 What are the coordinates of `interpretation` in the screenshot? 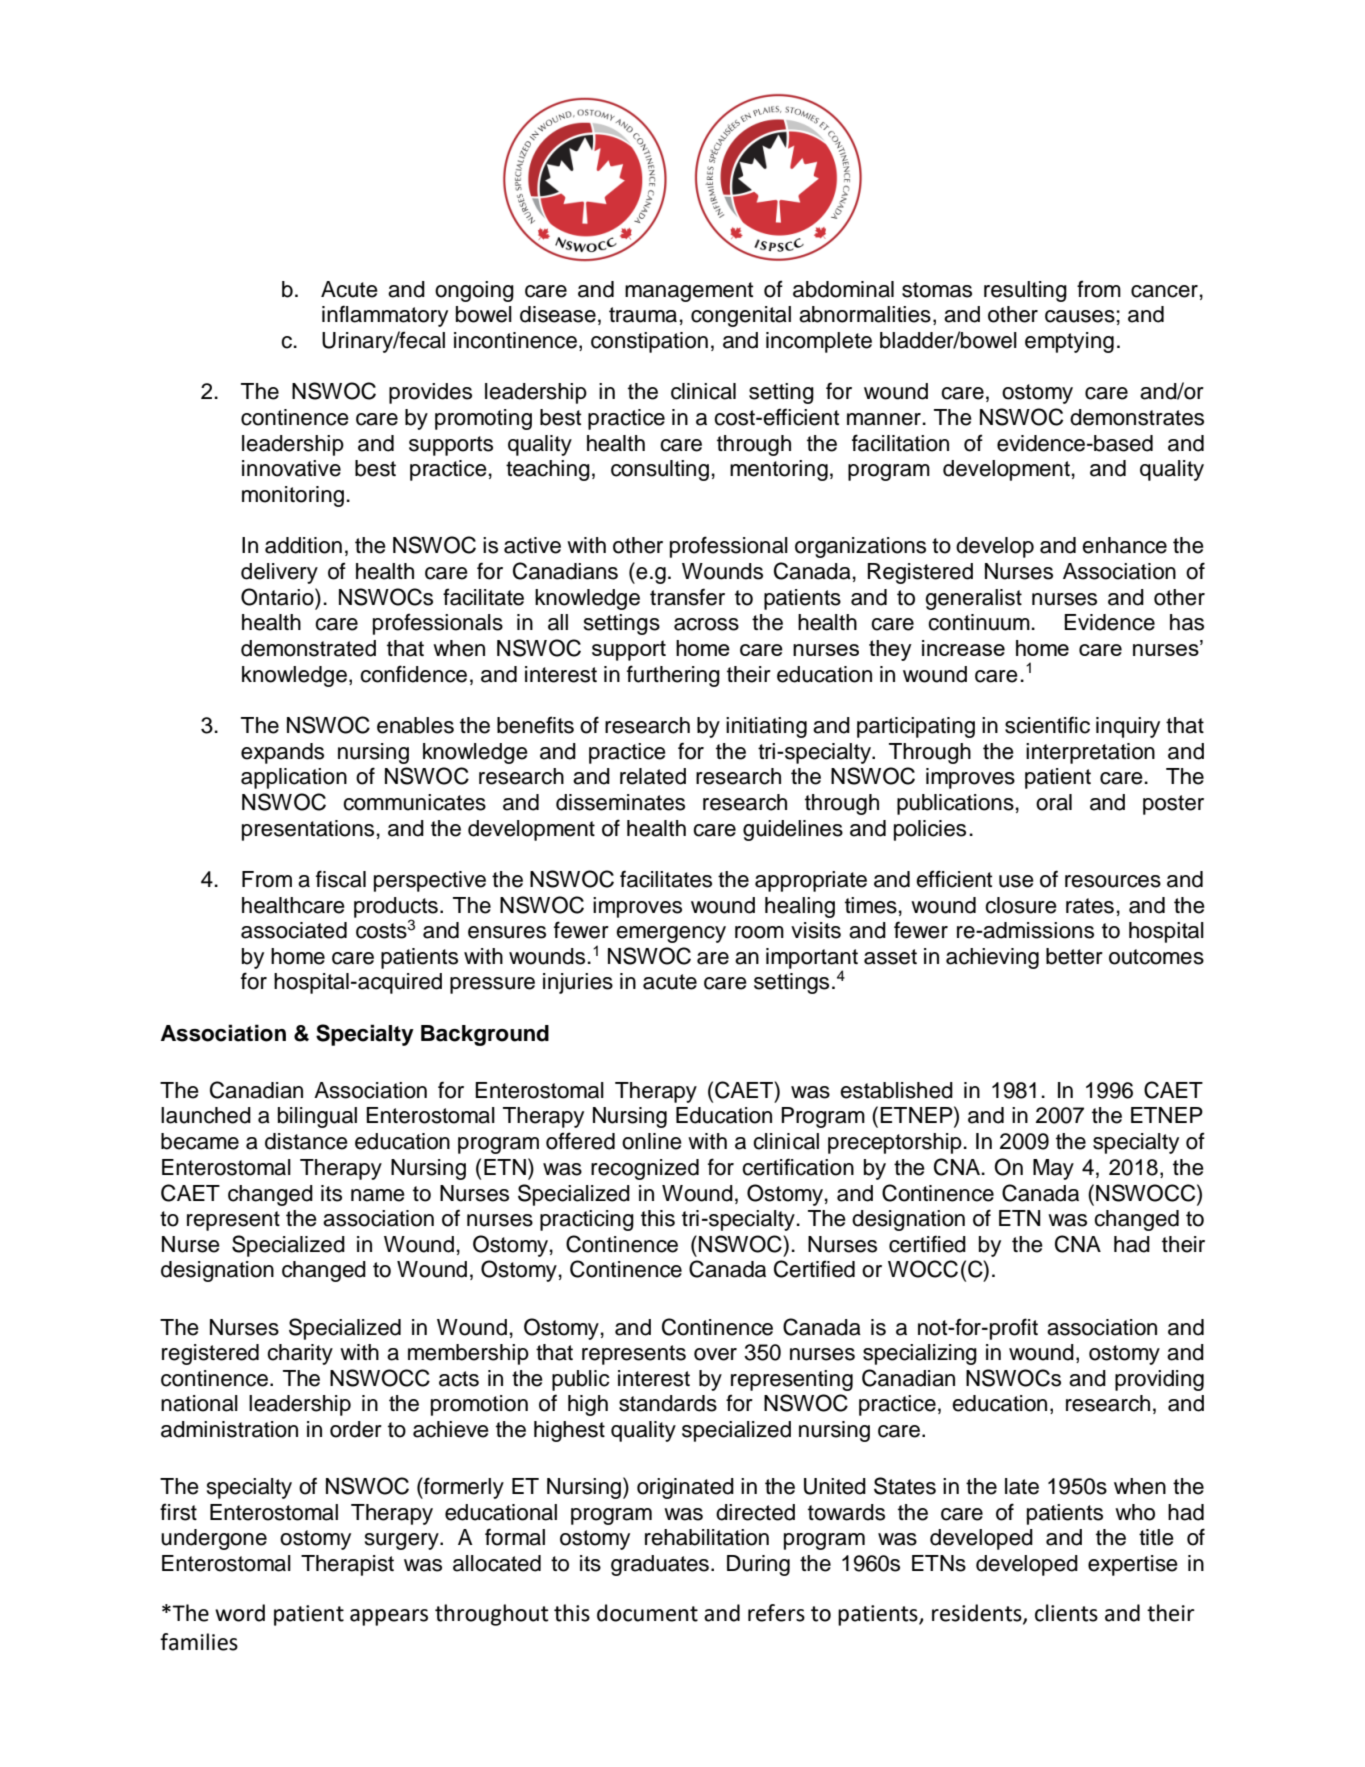 It's located at (1090, 753).
